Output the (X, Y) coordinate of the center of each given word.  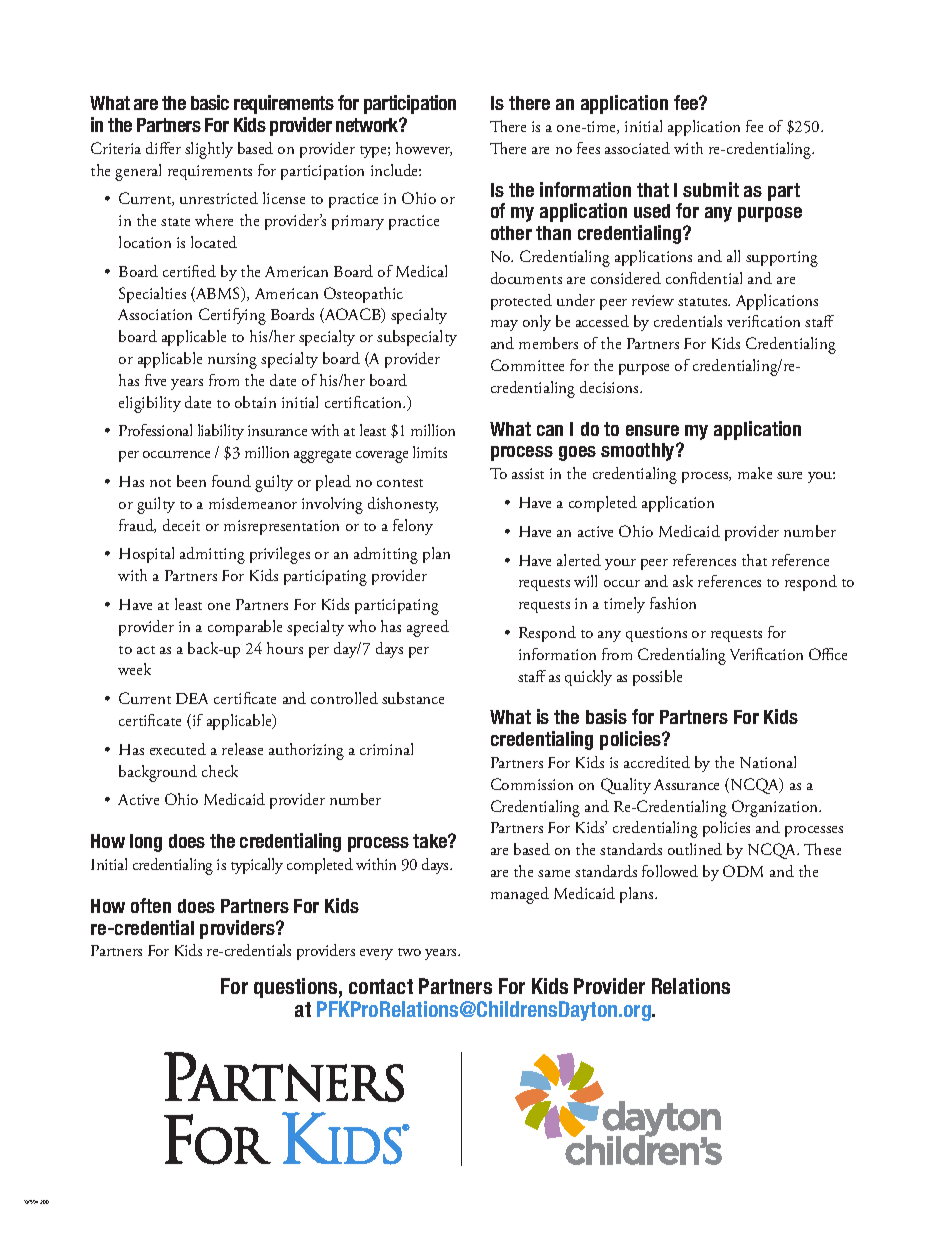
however (424, 149)
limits (430, 452)
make (755, 473)
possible (657, 678)
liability (221, 432)
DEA (192, 698)
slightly (209, 150)
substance (413, 698)
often (151, 905)
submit (711, 189)
